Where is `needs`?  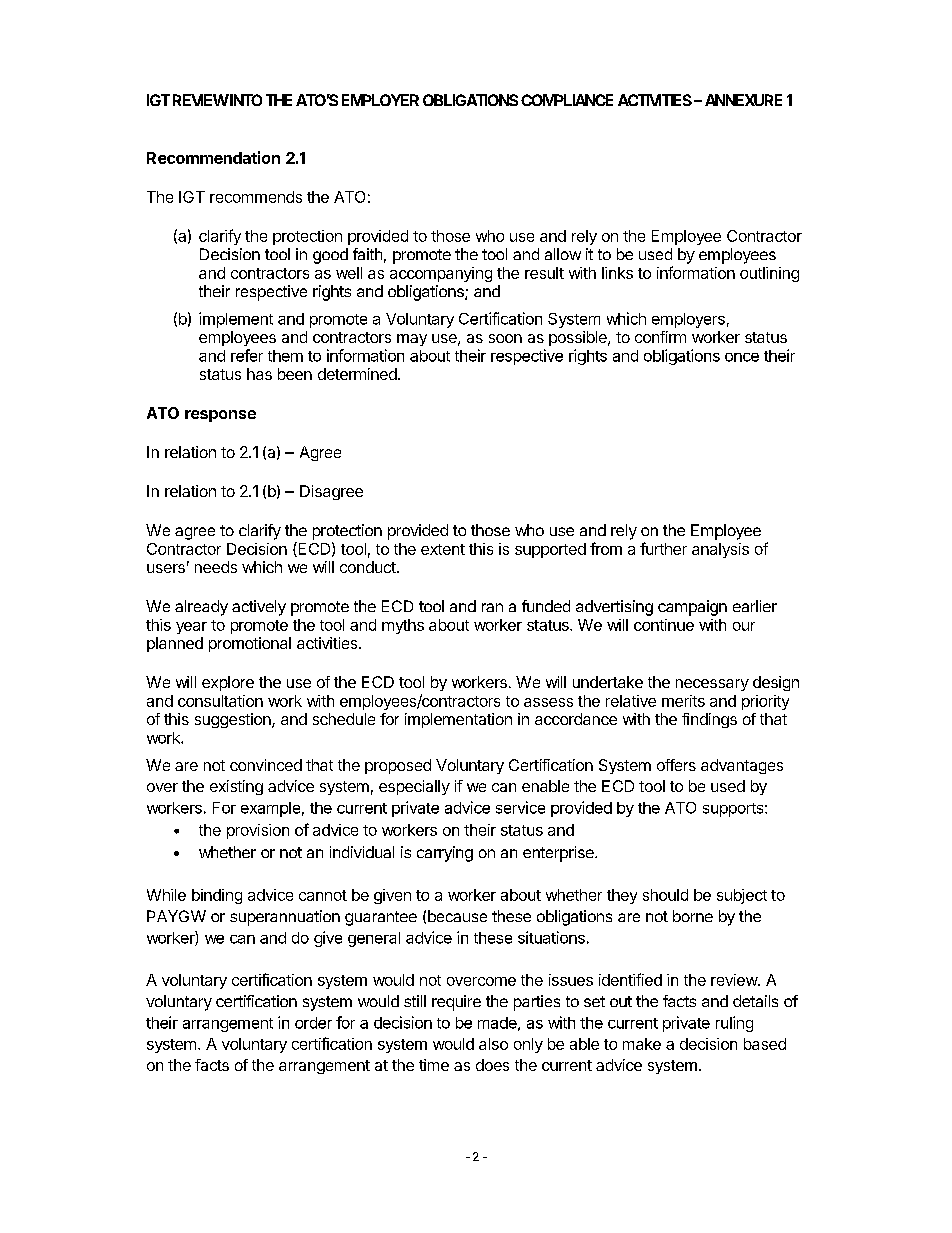
needs is located at coordinates (216, 567).
